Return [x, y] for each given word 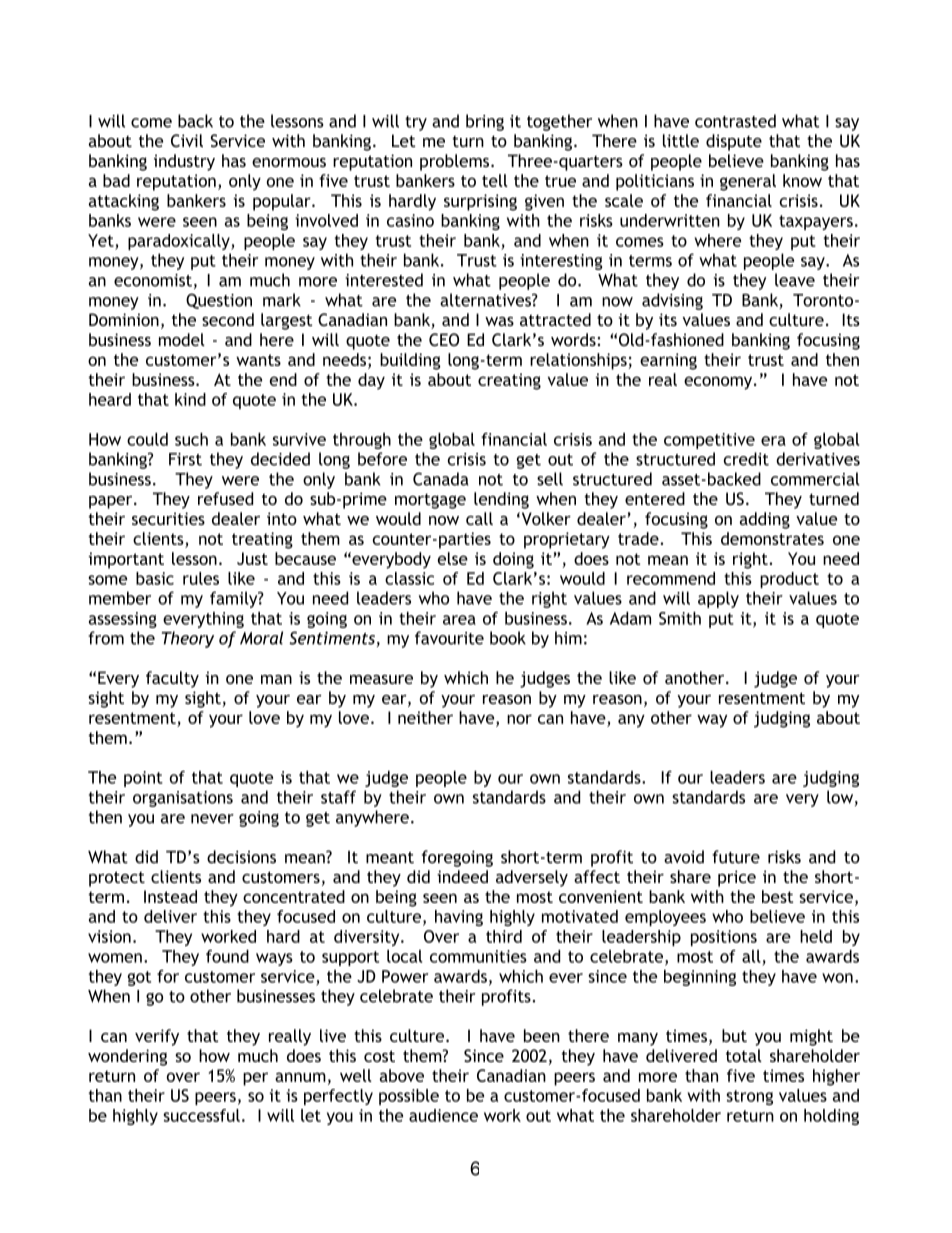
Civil [187, 140]
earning [668, 361]
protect [117, 879]
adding [765, 520]
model [182, 339]
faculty [172, 679]
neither [425, 717]
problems [454, 162]
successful [201, 1115]
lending [501, 500]
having [459, 918]
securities [168, 518]
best [777, 896]
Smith [680, 618]
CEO [444, 339]
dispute [734, 142]
